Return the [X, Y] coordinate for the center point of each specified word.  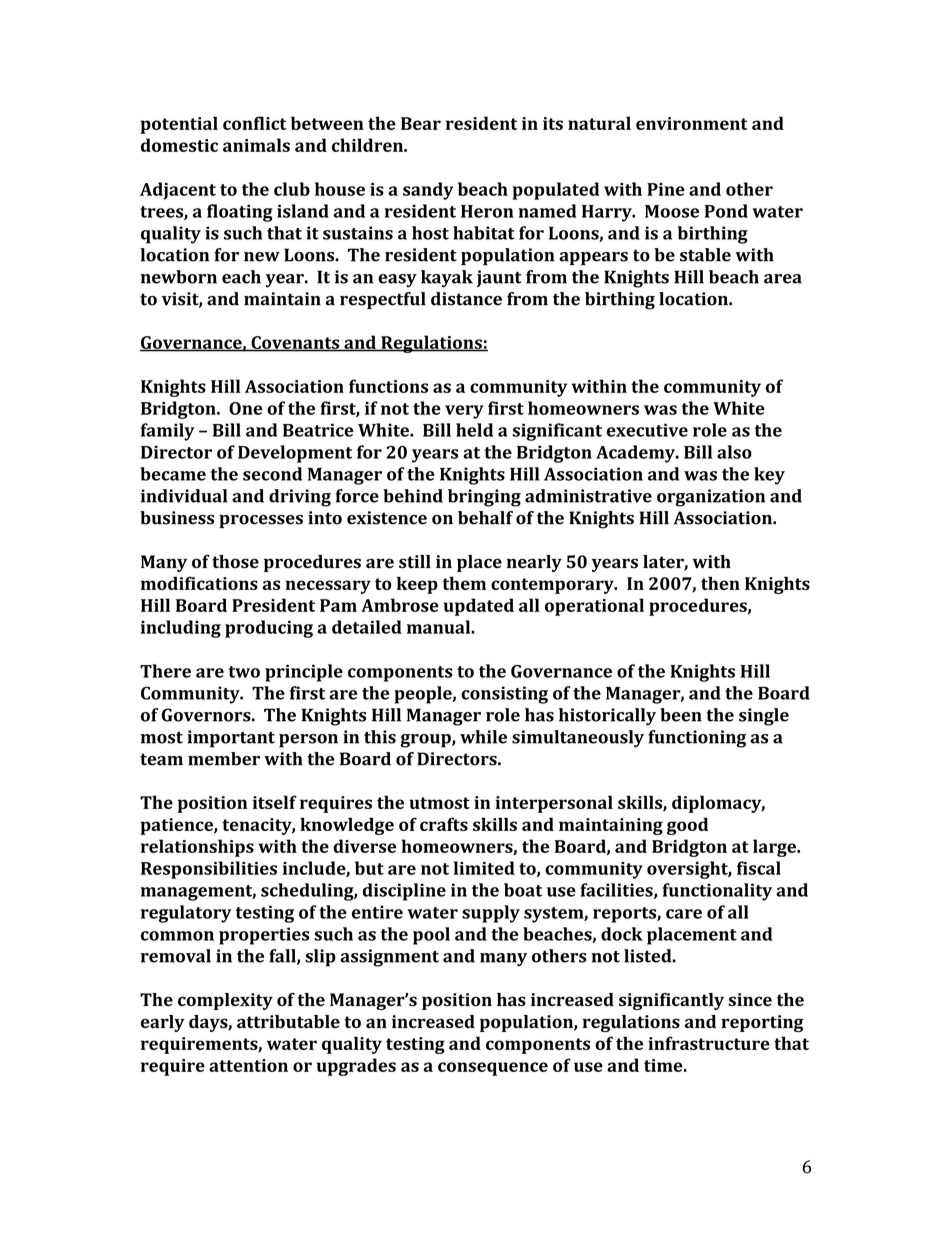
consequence [493, 1069]
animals [256, 145]
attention [248, 1065]
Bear [421, 123]
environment [692, 123]
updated [479, 607]
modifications [199, 583]
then [720, 583]
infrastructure [709, 1043]
